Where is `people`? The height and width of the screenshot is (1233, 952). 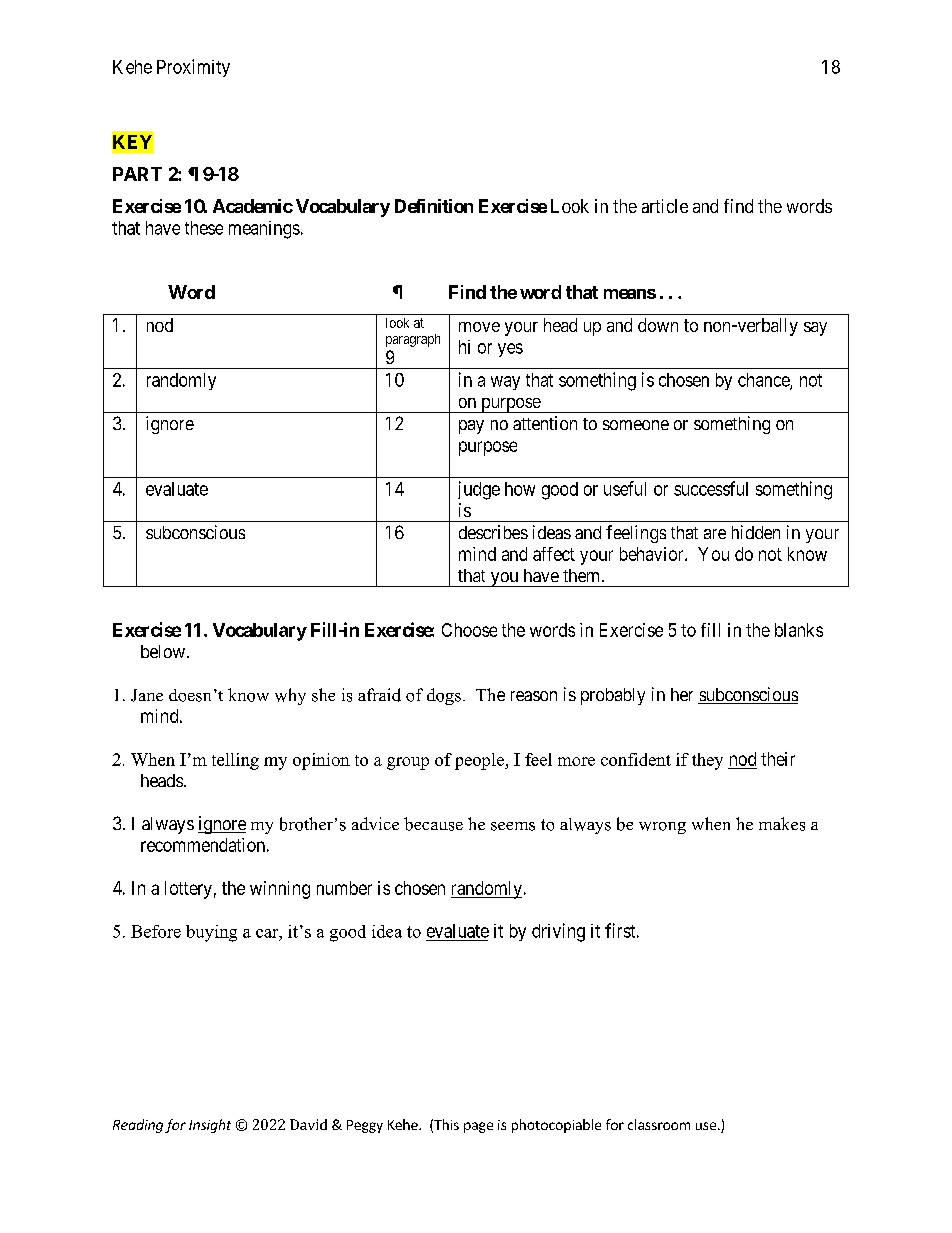 people is located at coordinates (480, 761).
